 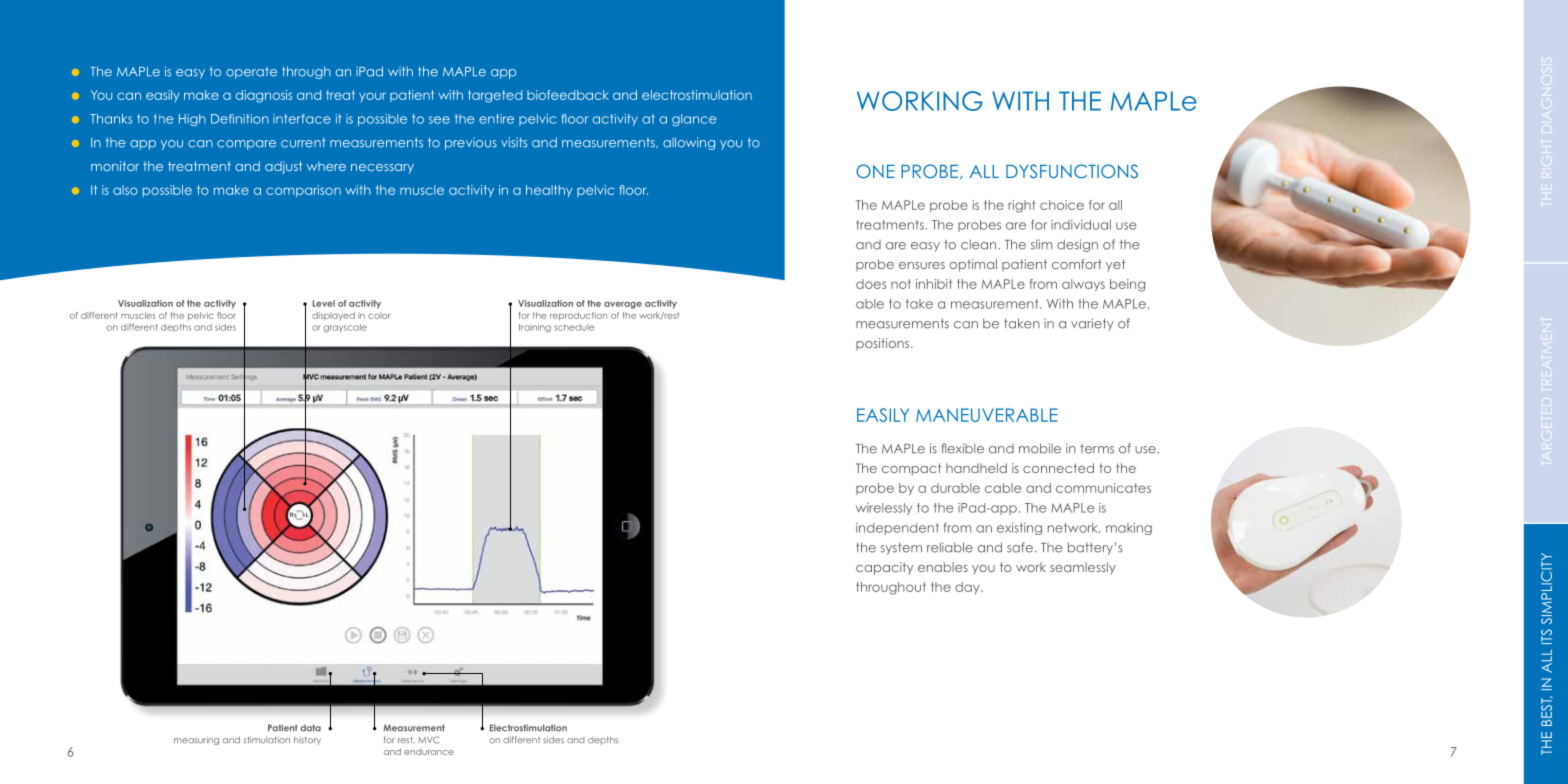 I want to click on grayscale, so click(x=345, y=328).
